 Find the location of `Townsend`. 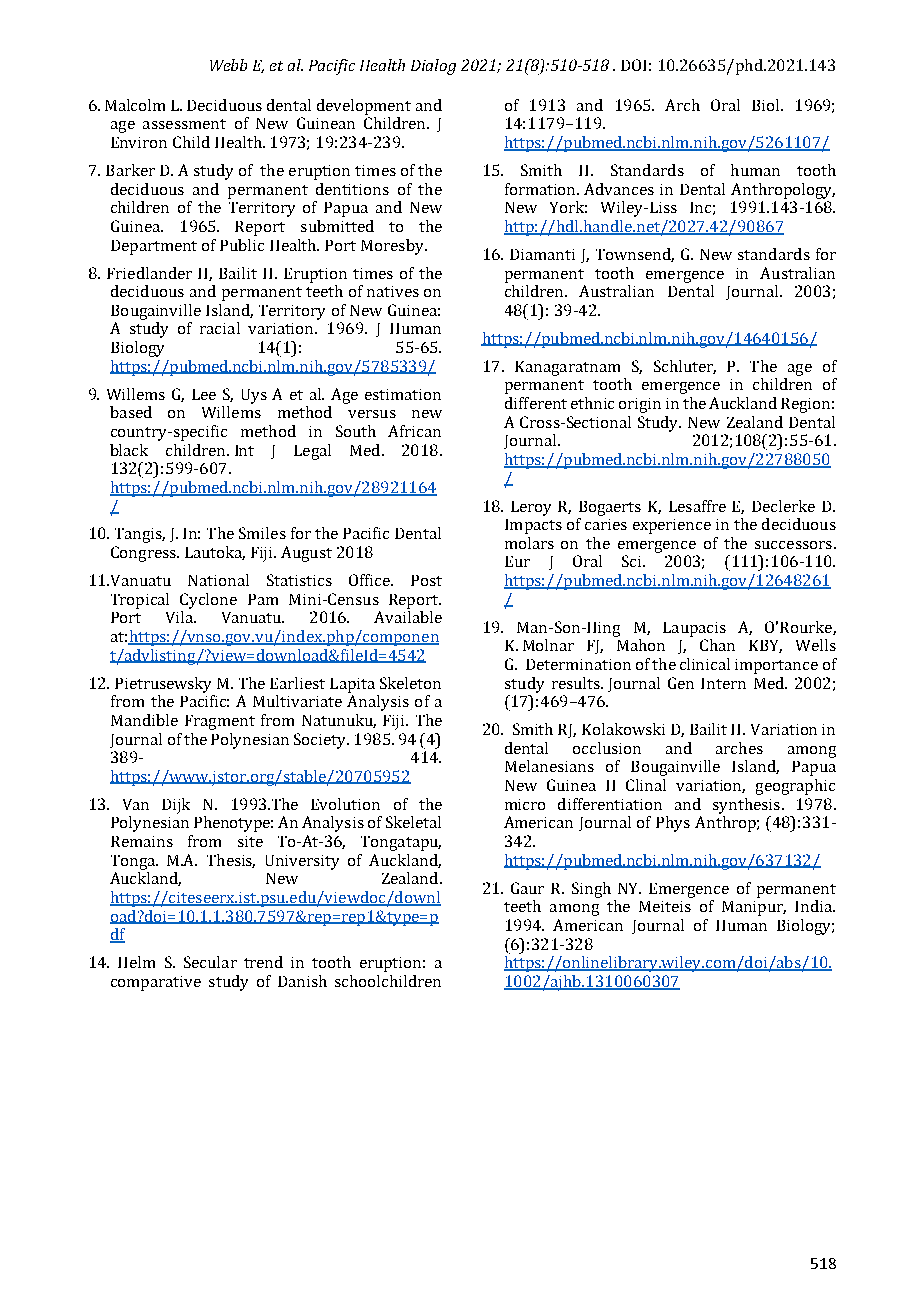

Townsend is located at coordinates (635, 255).
